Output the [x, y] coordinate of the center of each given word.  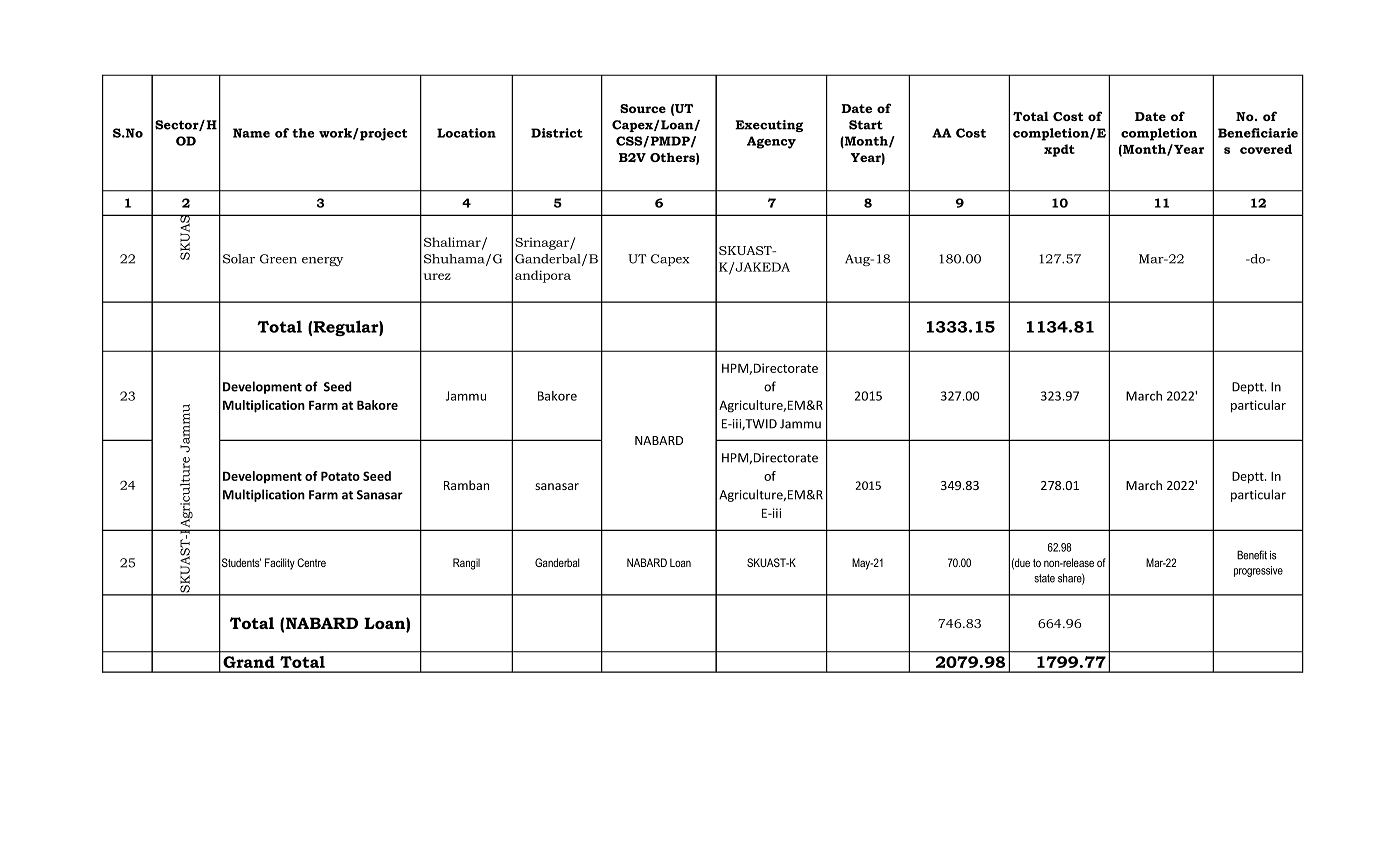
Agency [771, 142]
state [1044, 578]
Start [866, 125]
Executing [769, 126]
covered [1266, 149]
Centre [311, 562]
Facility [280, 564]
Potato [340, 476]
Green [278, 259]
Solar [239, 259]
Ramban [466, 485]
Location [466, 133]
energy [322, 261]
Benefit [1252, 555]
